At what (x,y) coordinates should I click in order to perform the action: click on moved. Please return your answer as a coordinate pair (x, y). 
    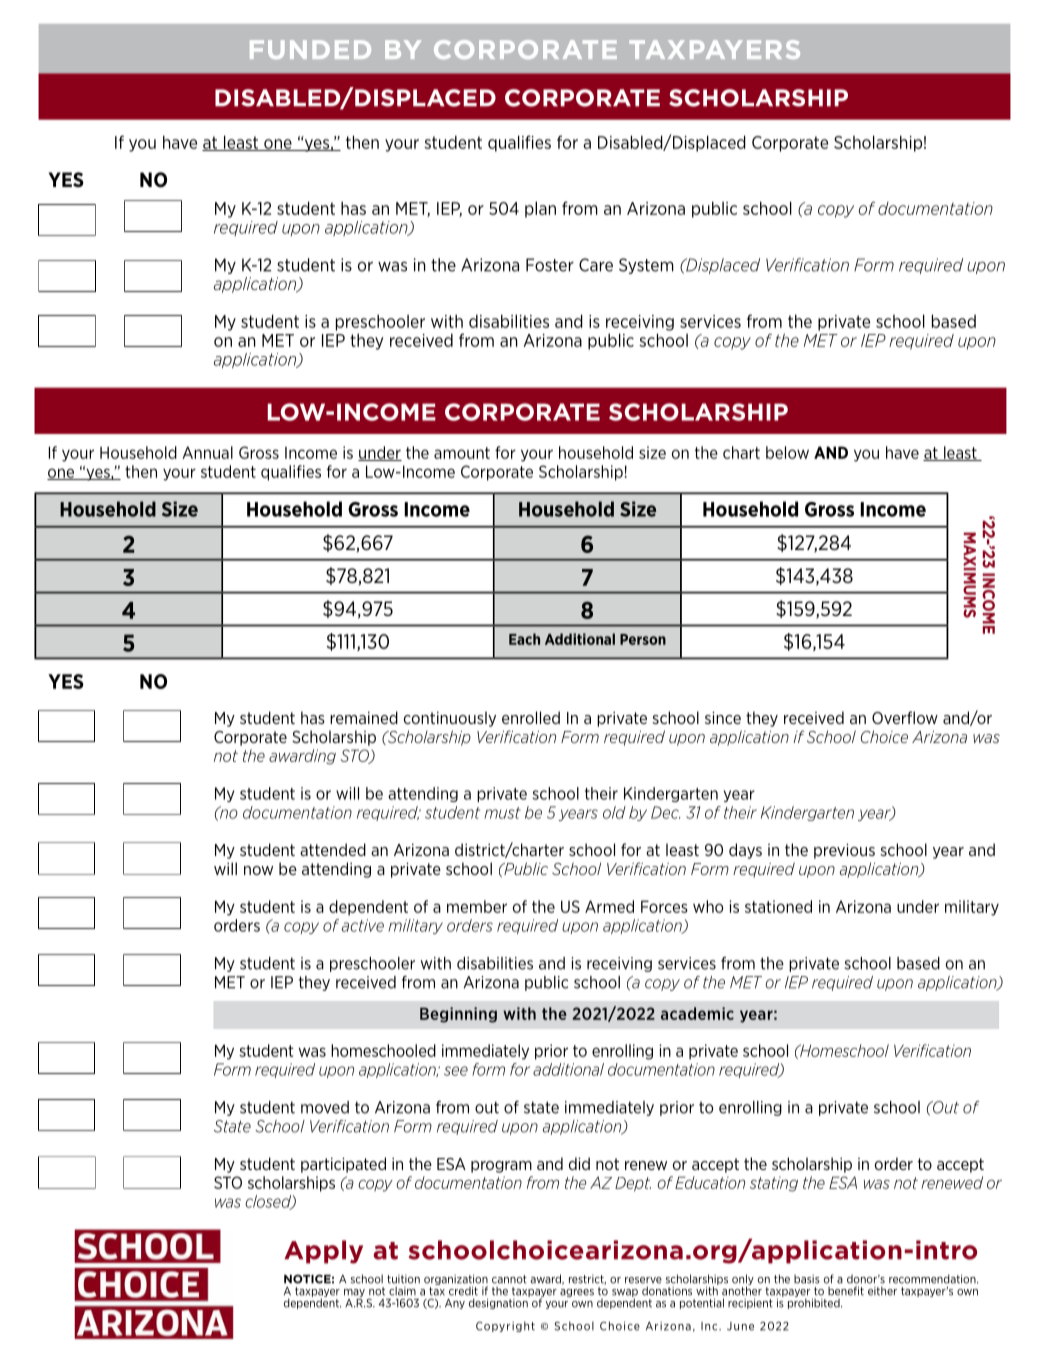
    Looking at the image, I should click on (325, 1107).
